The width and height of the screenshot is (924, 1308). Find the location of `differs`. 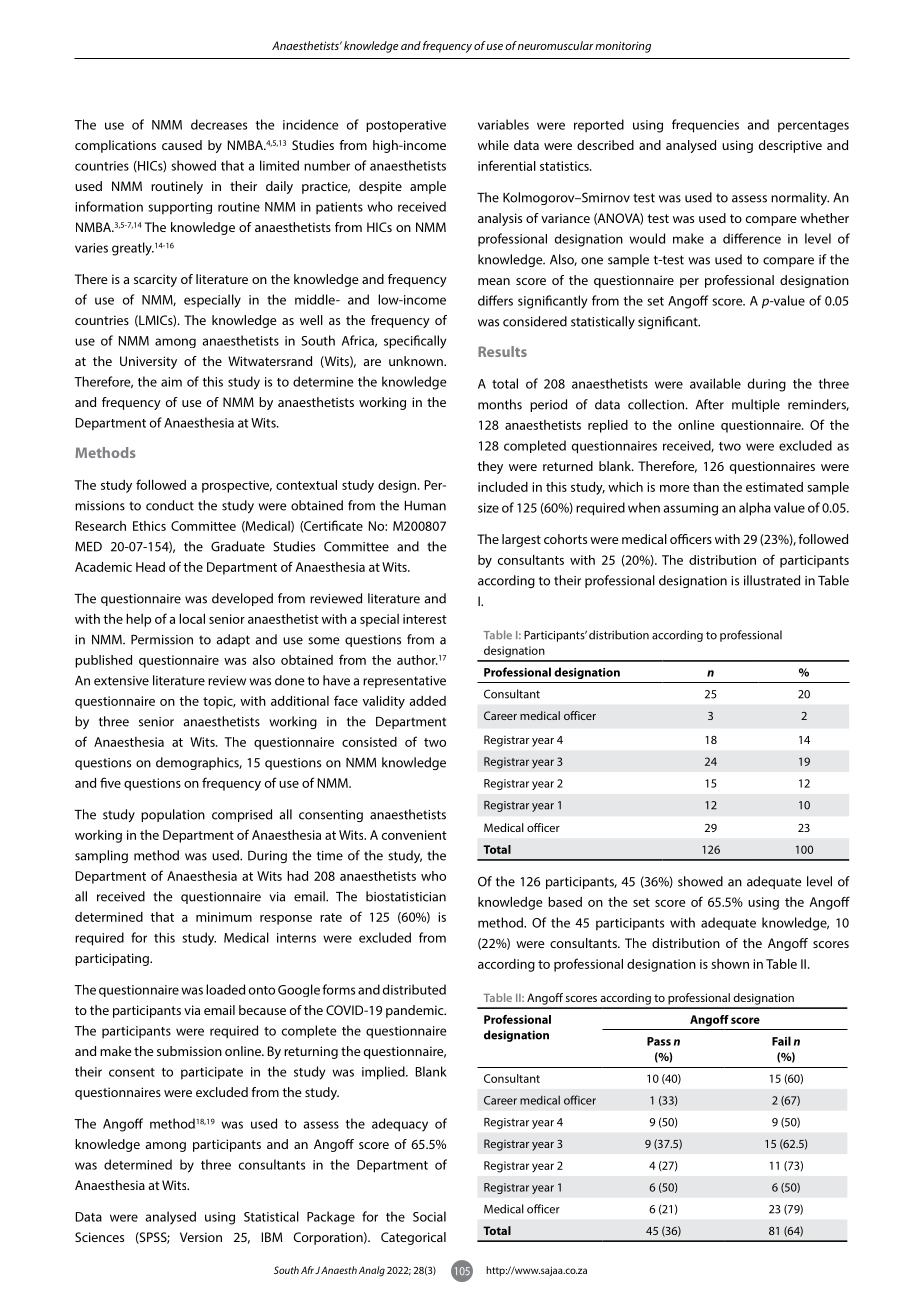

differs is located at coordinates (495, 300).
